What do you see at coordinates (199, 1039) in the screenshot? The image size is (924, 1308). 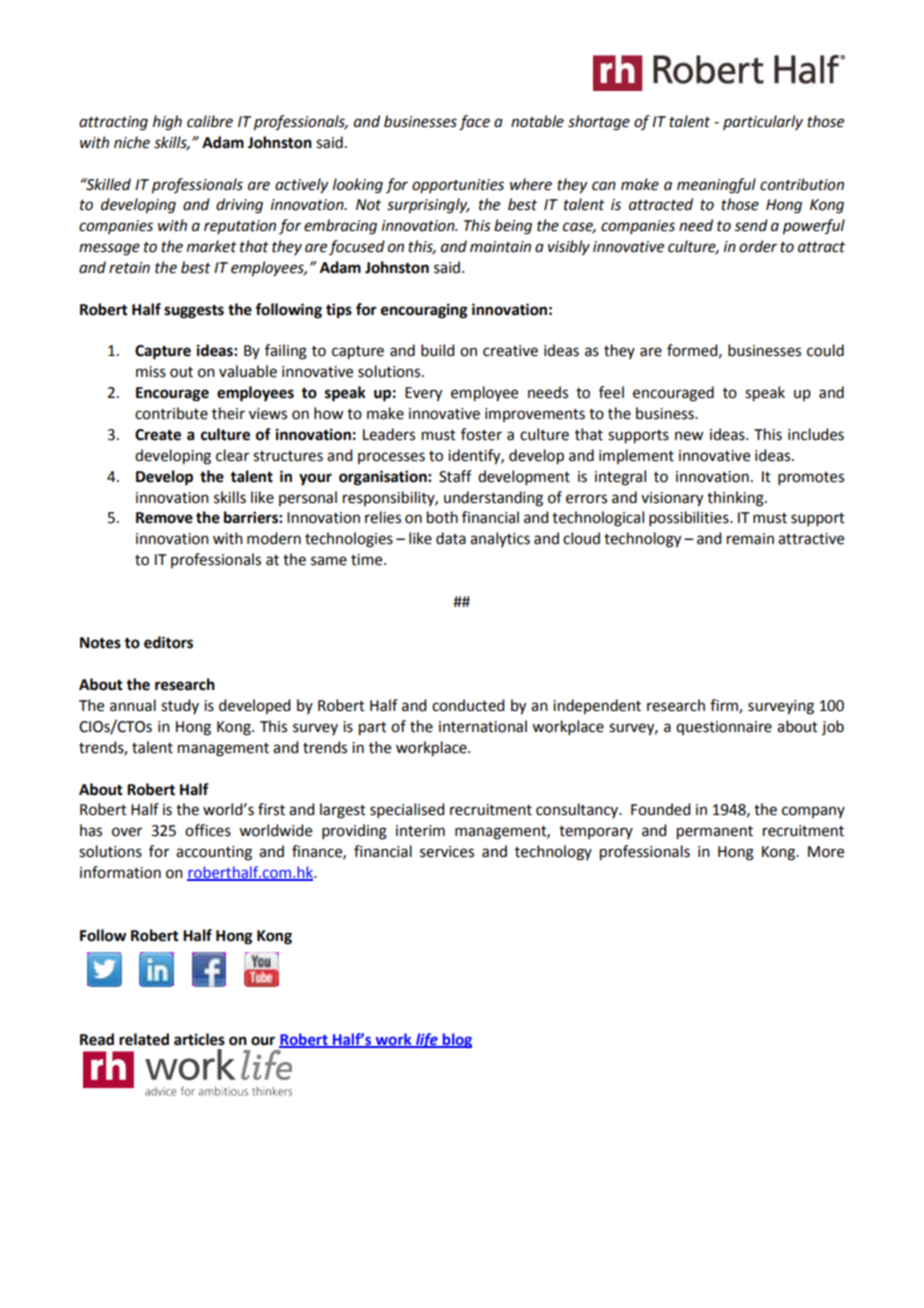 I see `articles` at bounding box center [199, 1039].
